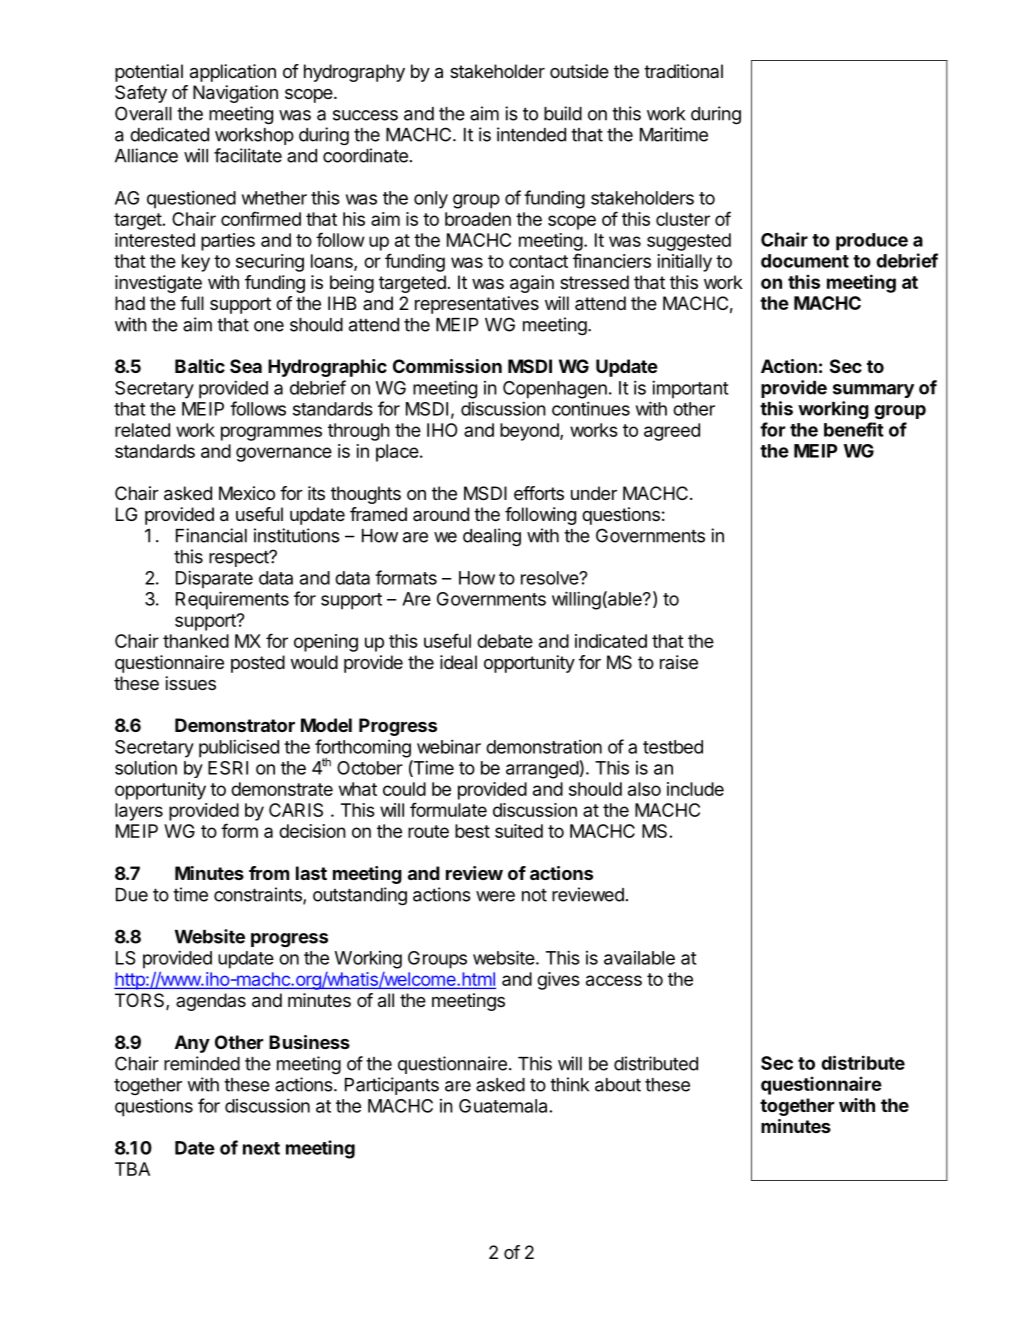 The width and height of the screenshot is (1022, 1322). What do you see at coordinates (232, 600) in the screenshot?
I see `Requirements` at bounding box center [232, 600].
